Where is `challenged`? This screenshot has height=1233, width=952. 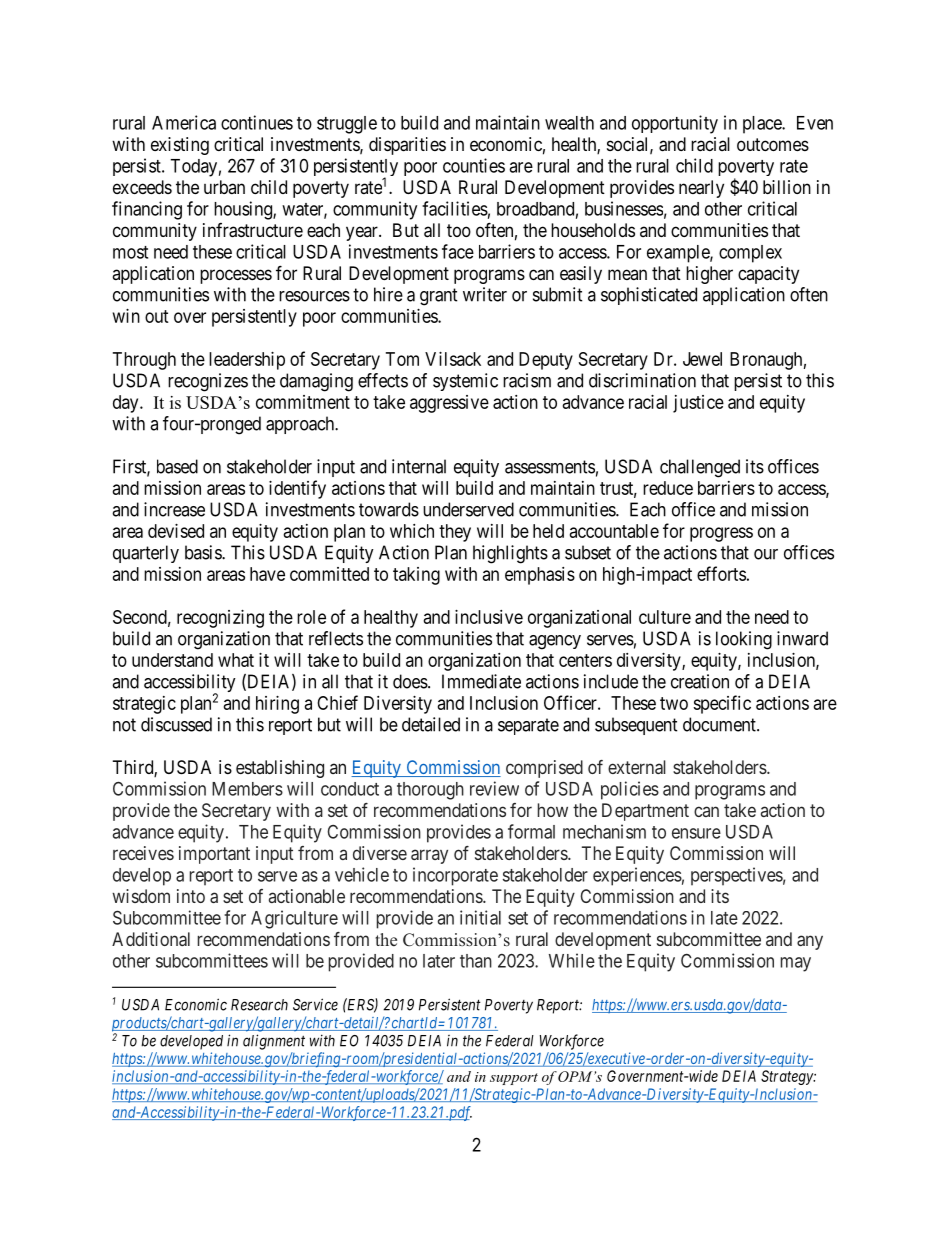 challenged is located at coordinates (700, 468).
